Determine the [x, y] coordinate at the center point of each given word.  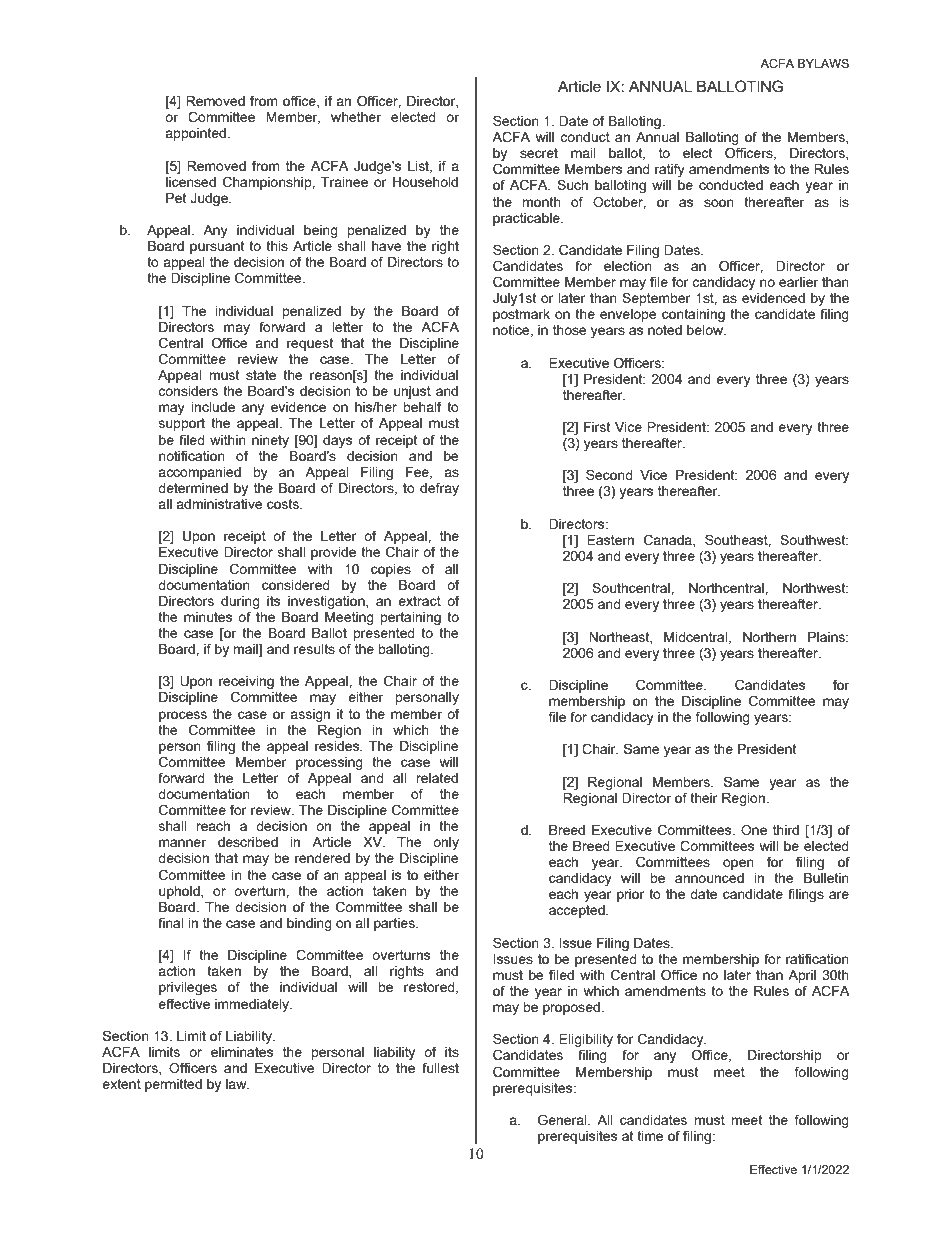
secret [539, 153]
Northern [769, 637]
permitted [173, 1085]
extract [419, 601]
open [738, 864]
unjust [412, 392]
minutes [208, 617]
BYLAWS [823, 63]
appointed [196, 134]
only [446, 843]
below [706, 330]
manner [182, 843]
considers [188, 391]
